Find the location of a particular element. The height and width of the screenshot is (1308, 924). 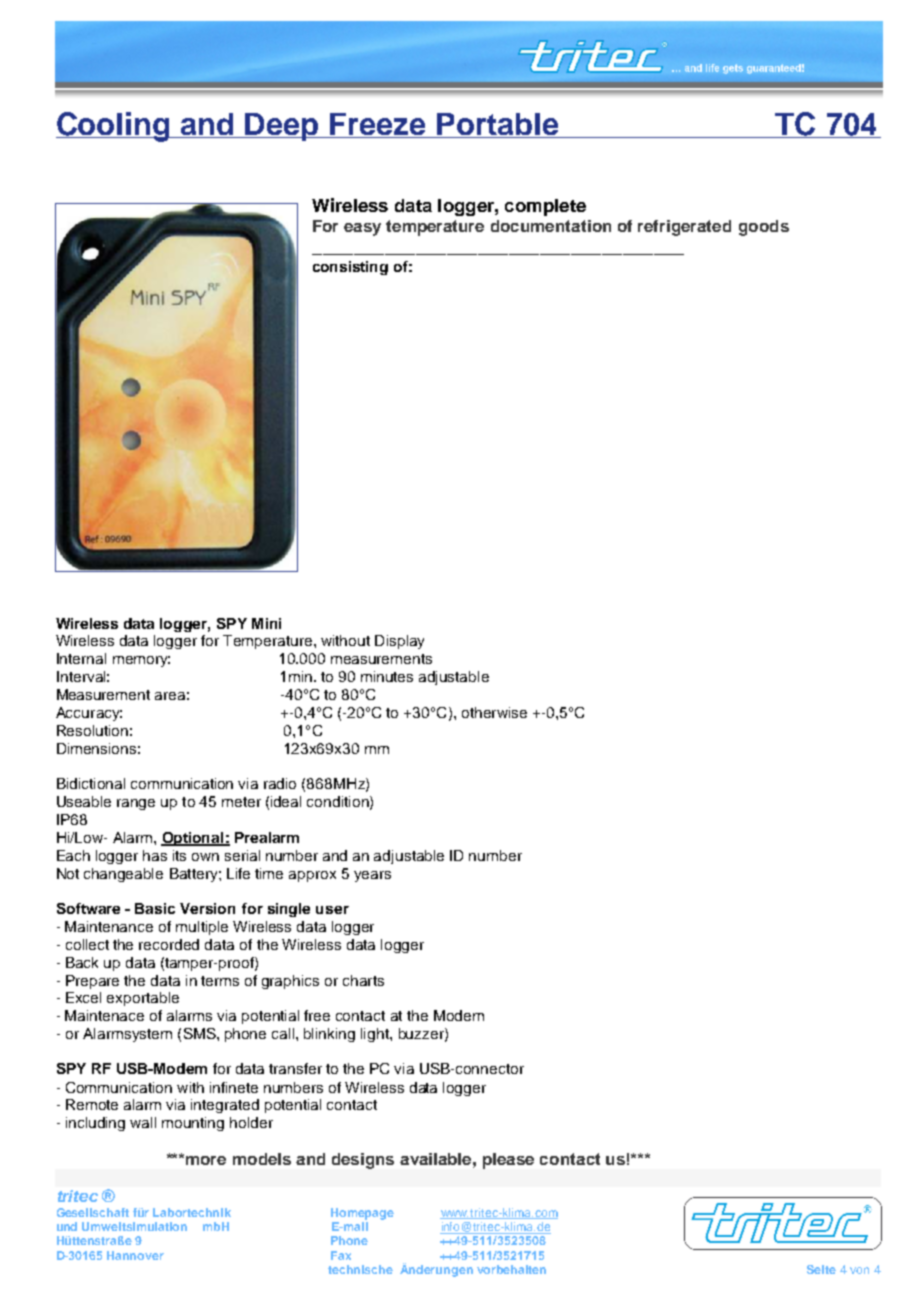

Cooling is located at coordinates (114, 127).
